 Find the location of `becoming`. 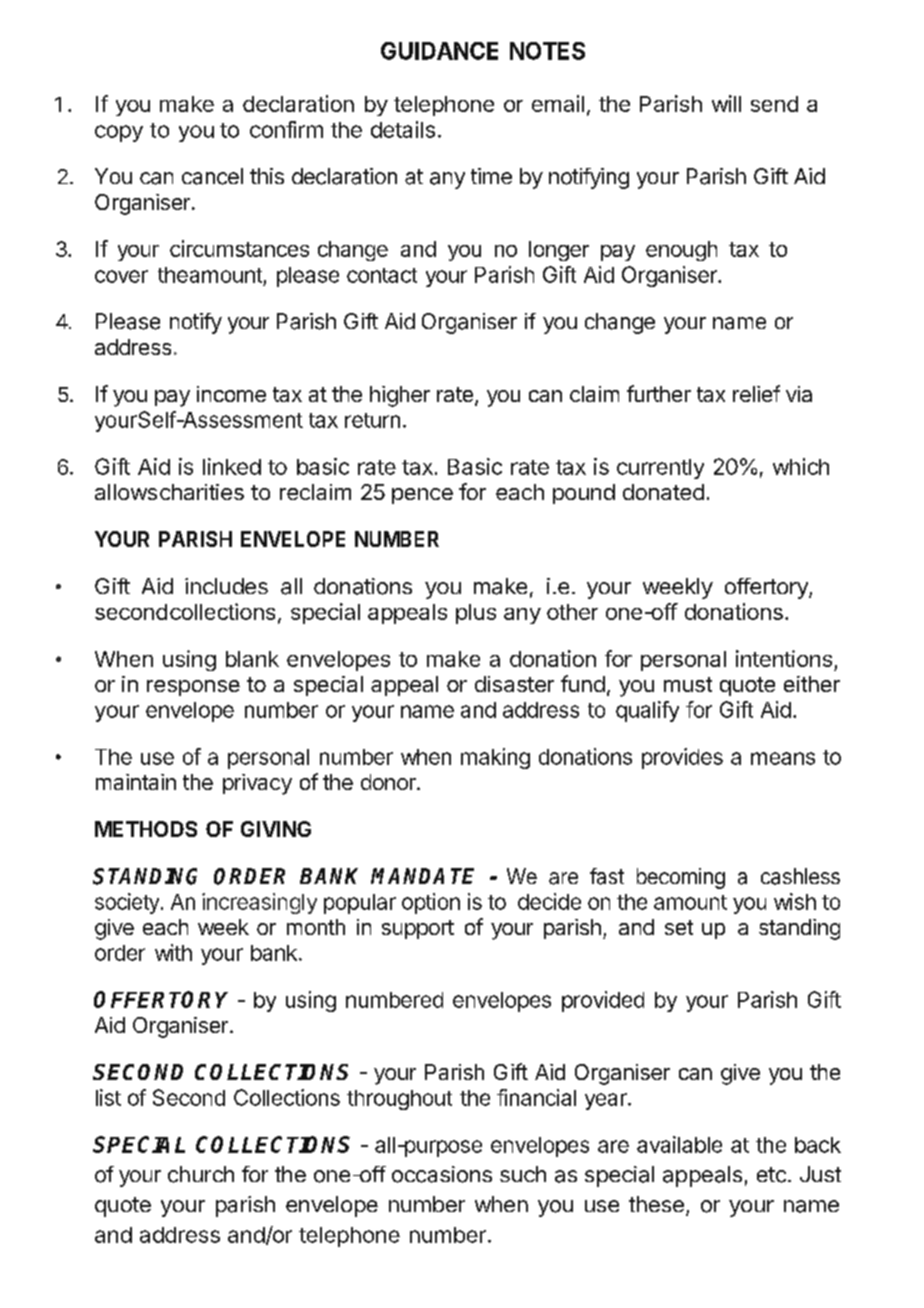

becoming is located at coordinates (681, 878).
